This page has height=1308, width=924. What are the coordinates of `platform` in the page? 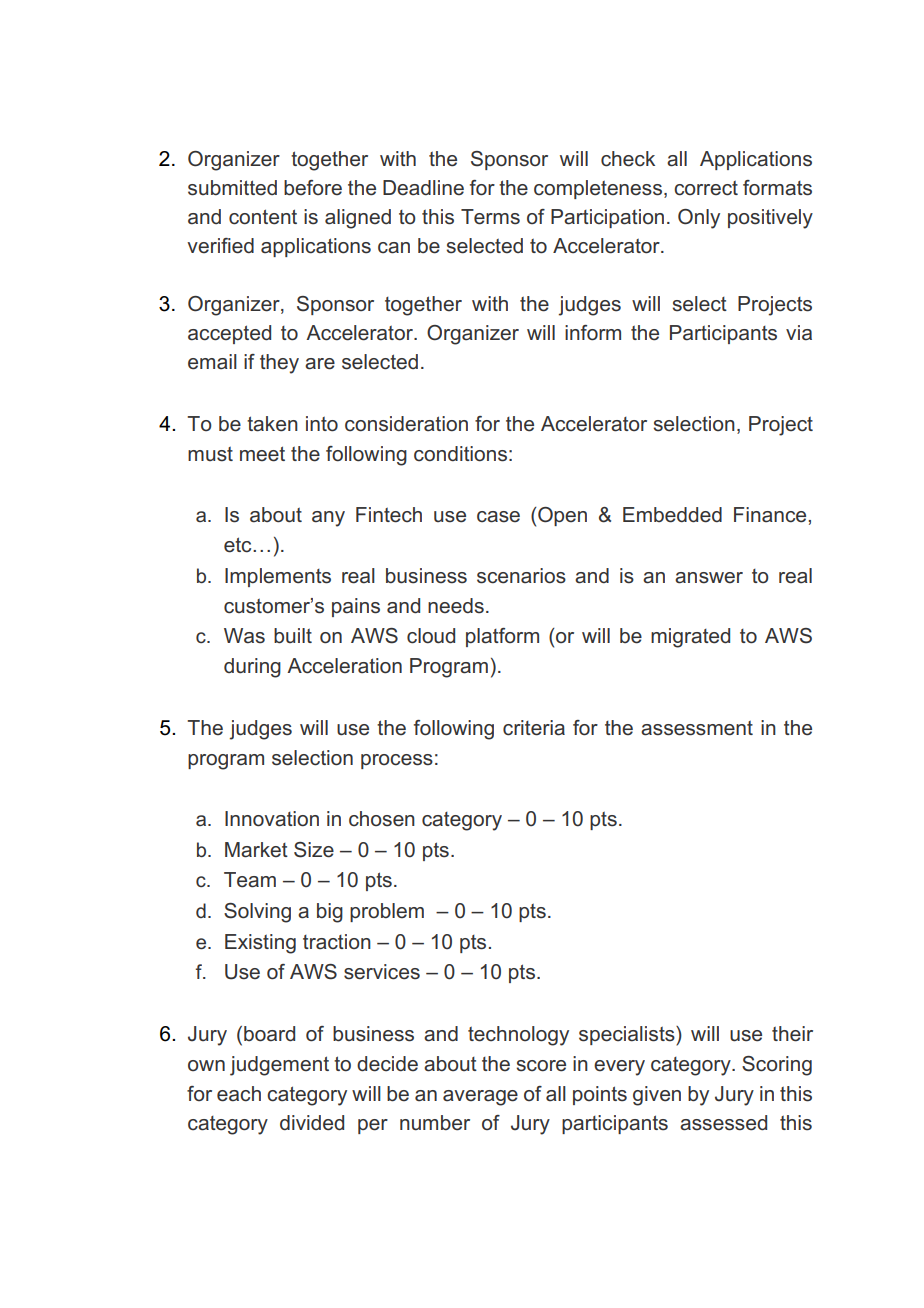 It's located at (502, 637).
